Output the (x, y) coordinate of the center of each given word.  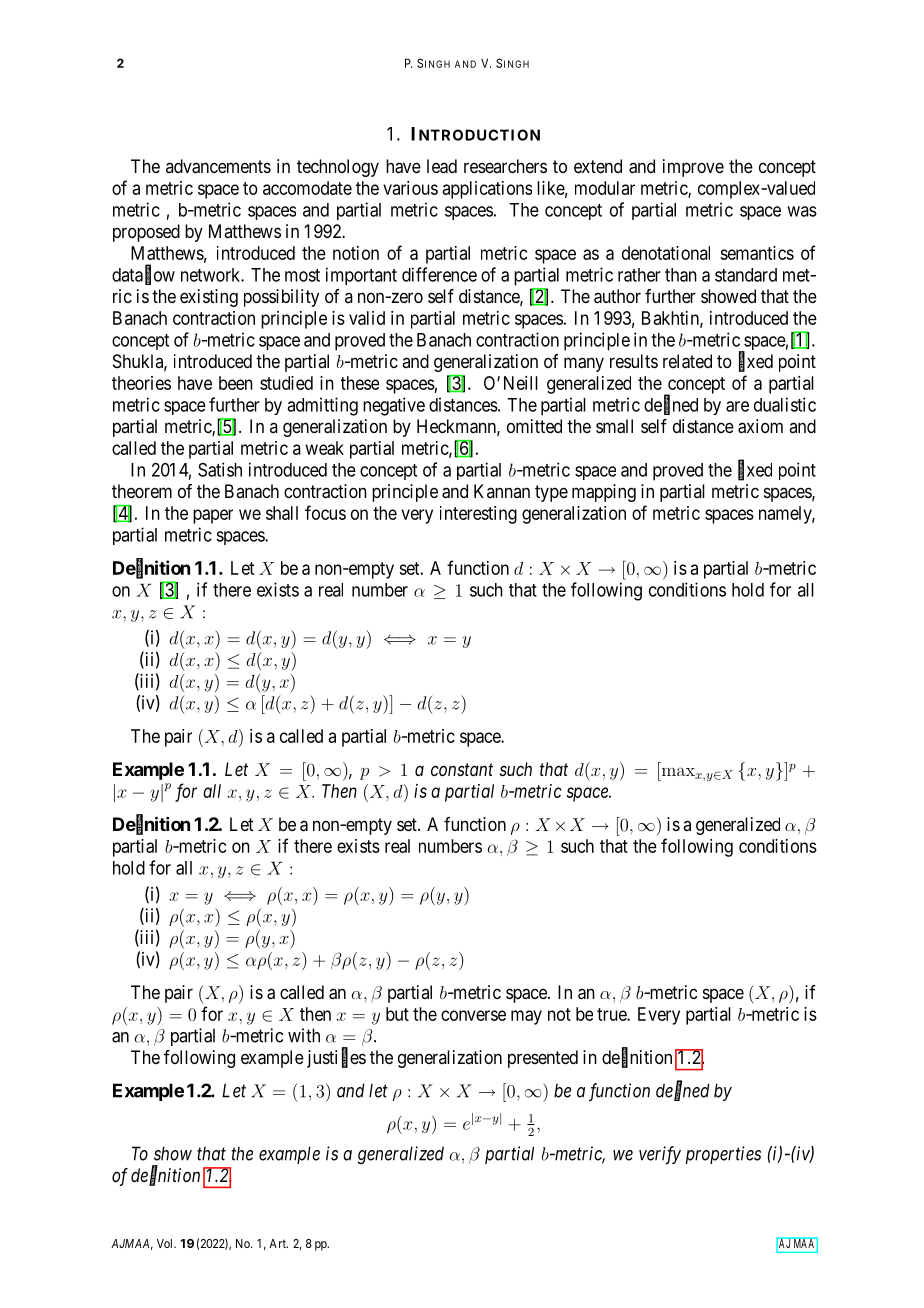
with (304, 1035)
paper (213, 516)
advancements (218, 166)
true (612, 1014)
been (236, 383)
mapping (604, 493)
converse (473, 1015)
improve (693, 168)
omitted (534, 426)
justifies (336, 1058)
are (737, 406)
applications (487, 190)
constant (462, 769)
